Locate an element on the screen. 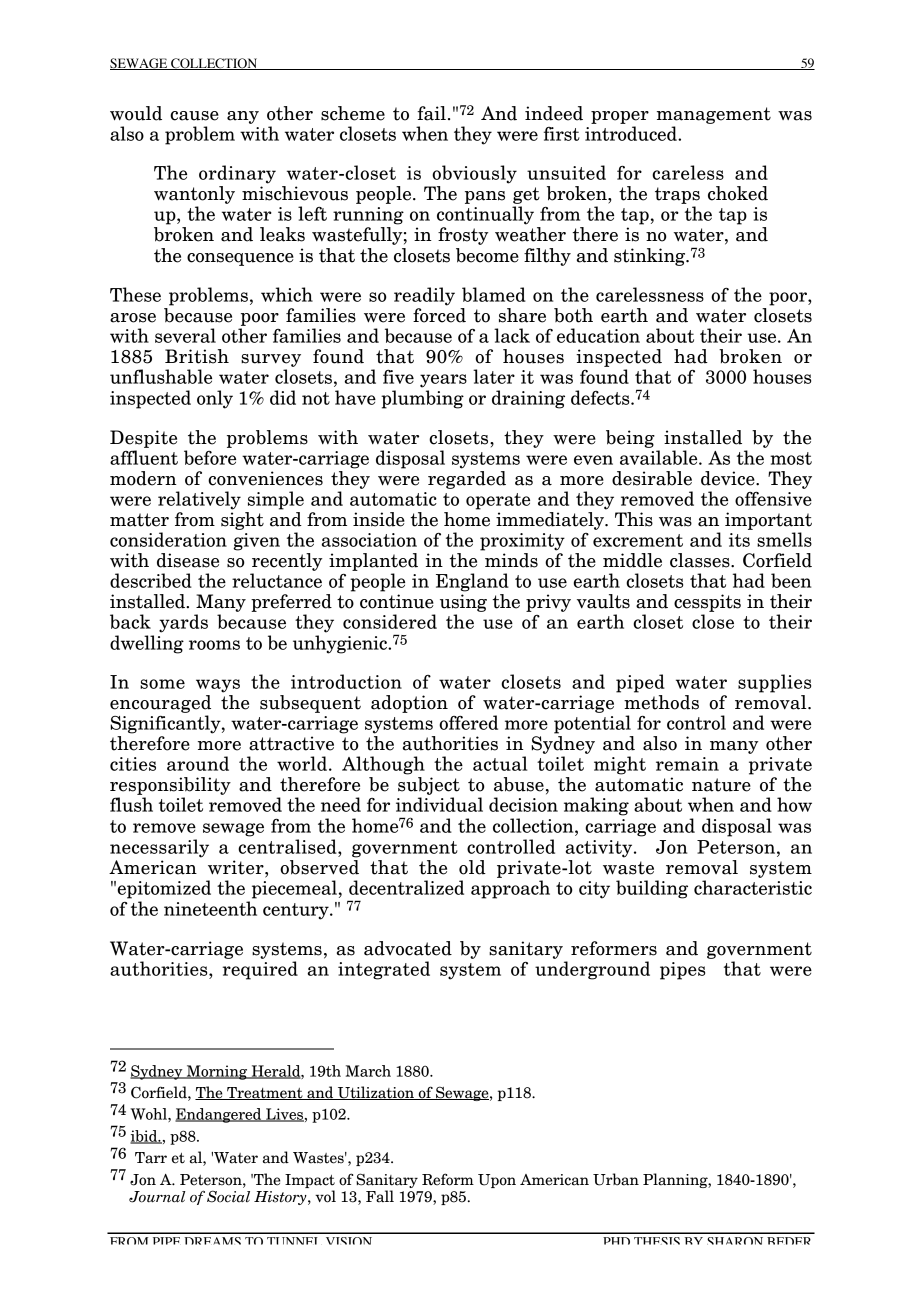 The width and height of the screenshot is (924, 1308). characteristic is located at coordinates (753, 887).
